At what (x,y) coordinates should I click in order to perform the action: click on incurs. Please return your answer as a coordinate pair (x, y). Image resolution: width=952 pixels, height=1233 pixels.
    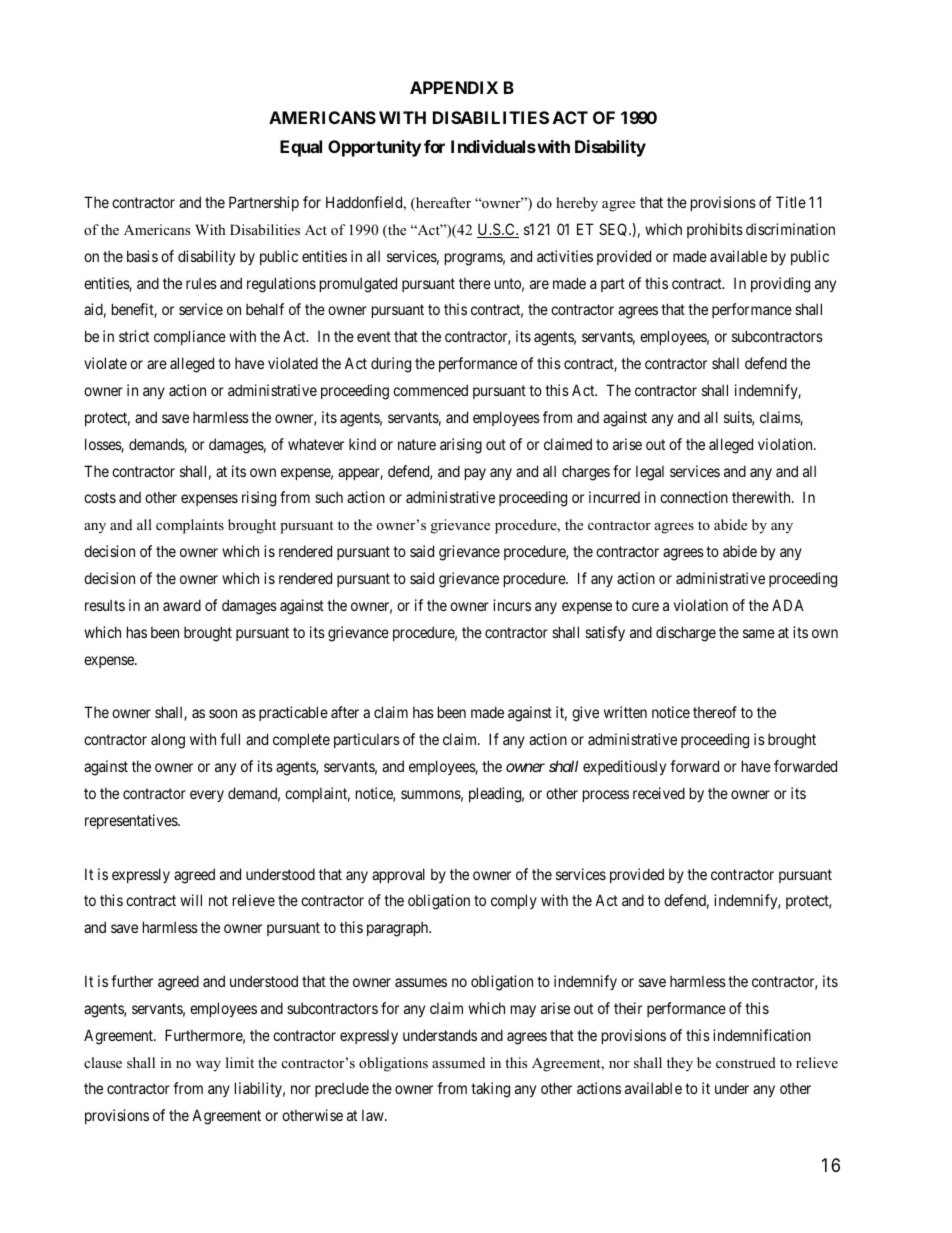
    Looking at the image, I should click on (512, 605).
